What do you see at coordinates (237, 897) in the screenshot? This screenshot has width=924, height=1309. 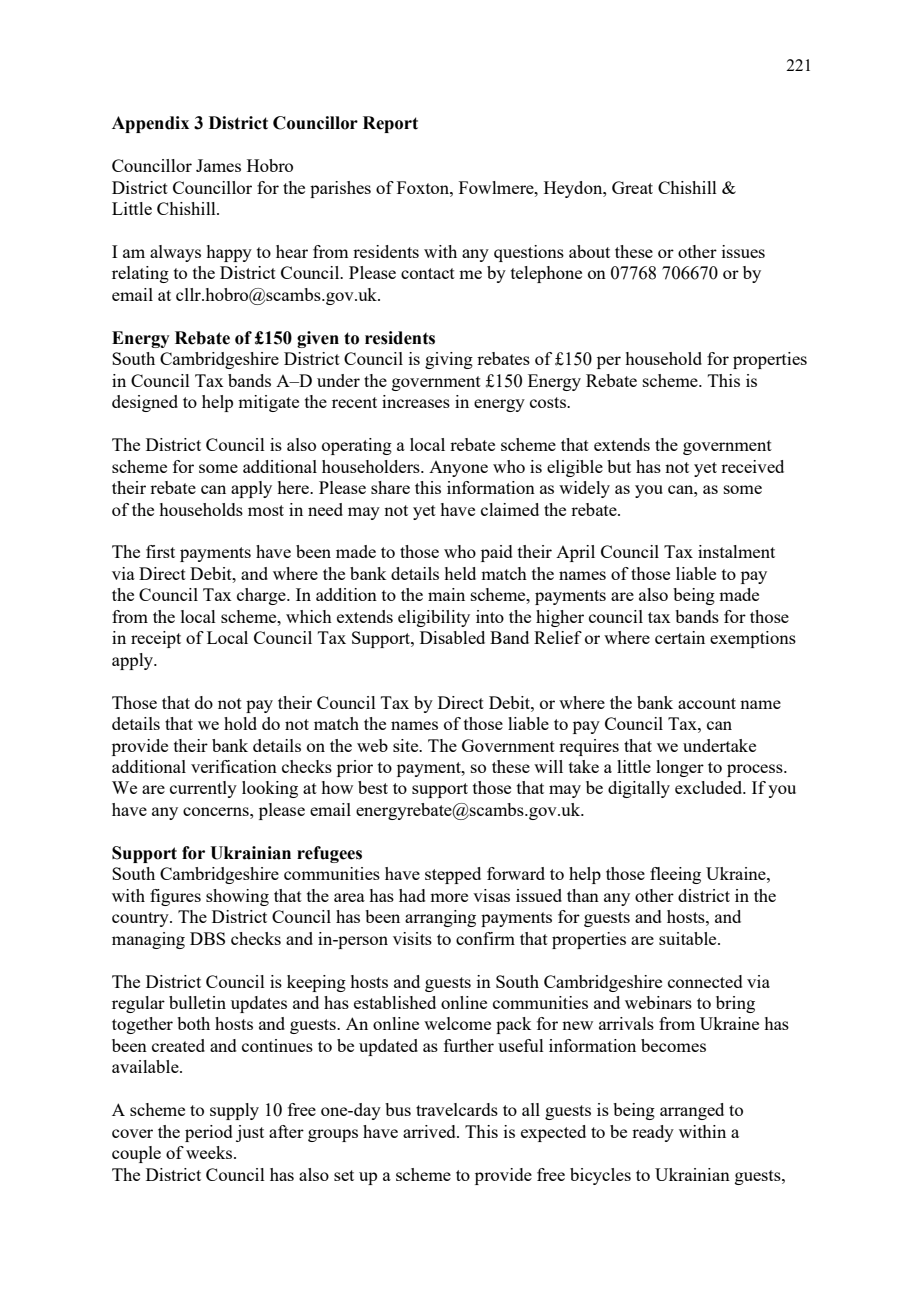 I see `showing` at bounding box center [237, 897].
